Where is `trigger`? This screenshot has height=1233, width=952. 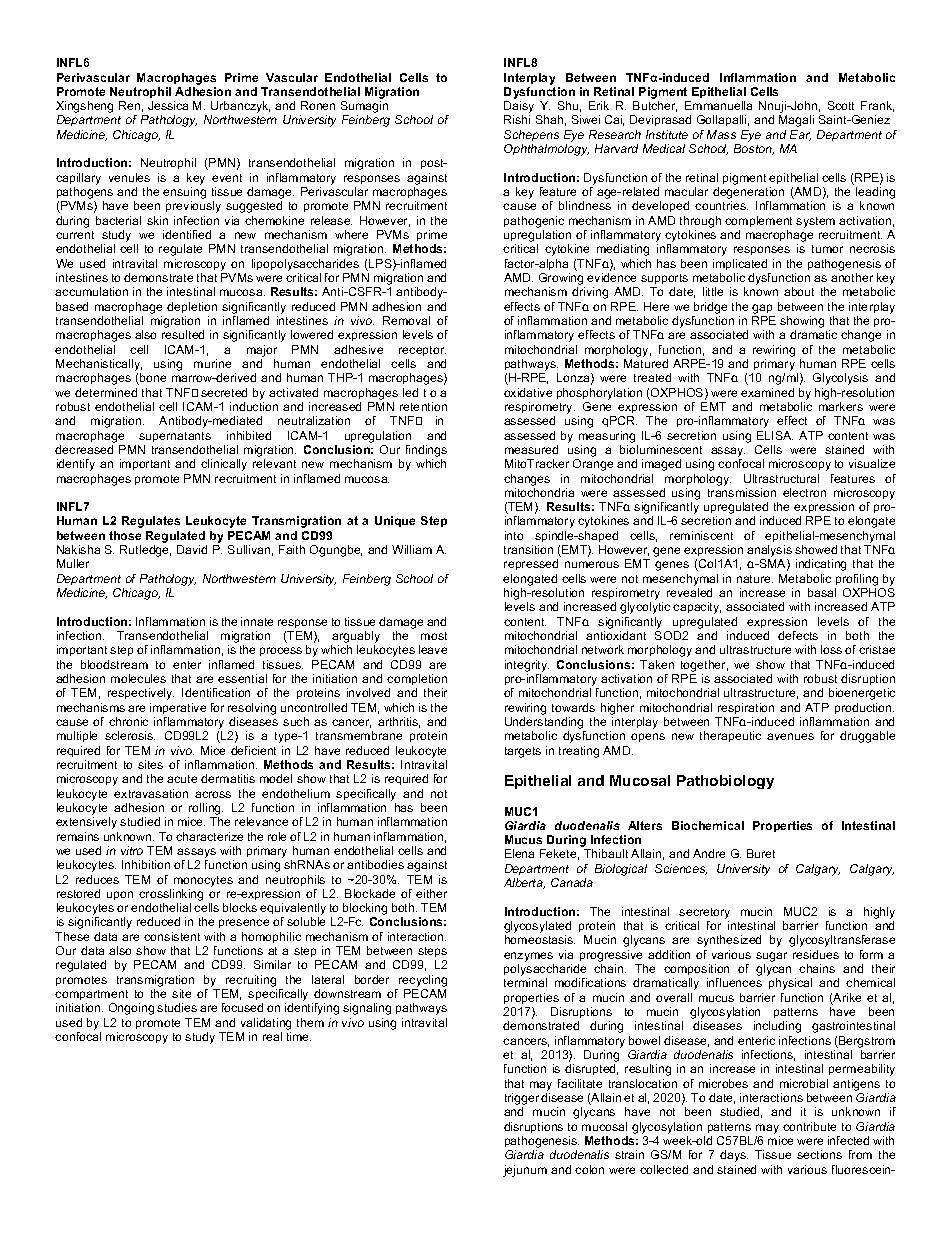 trigger is located at coordinates (522, 1099).
